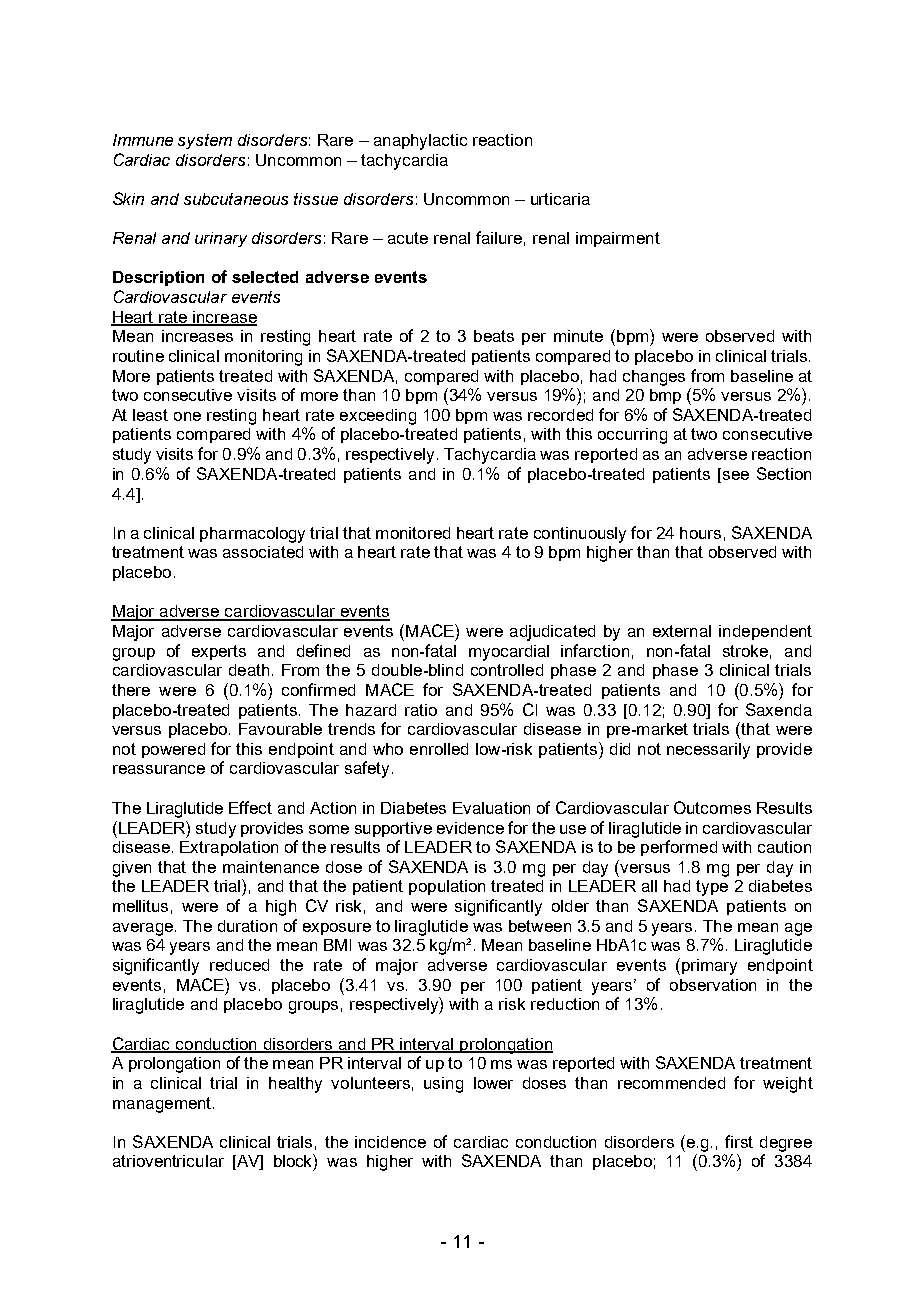 Image resolution: width=924 pixels, height=1308 pixels. Describe the element at coordinates (420, 142) in the page. I see `anaphylactic` at that location.
